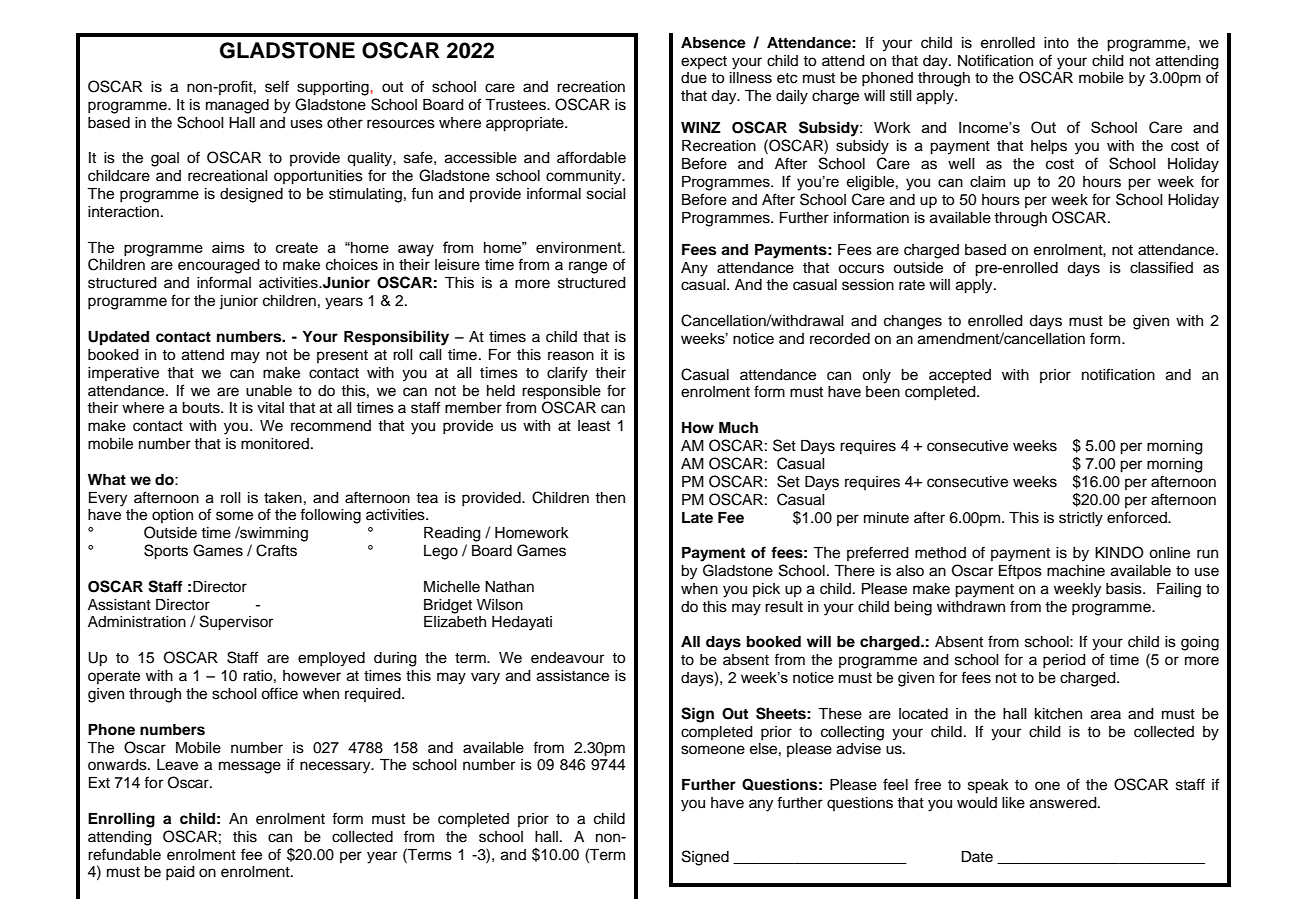 The image size is (1307, 924). Describe the element at coordinates (180, 873) in the image. I see `paid` at that location.
